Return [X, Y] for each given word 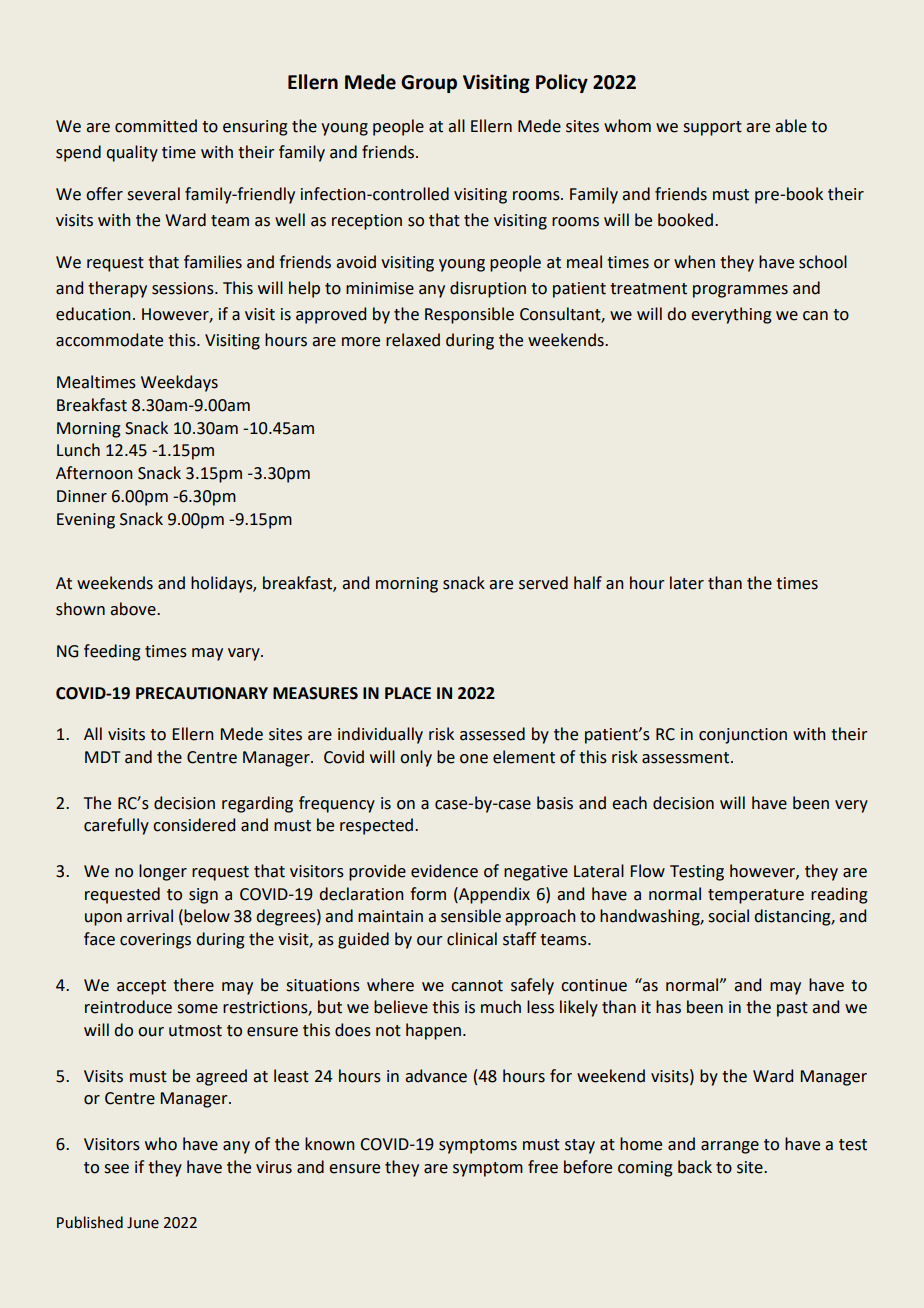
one [474, 759]
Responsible [469, 315]
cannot [477, 986]
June [143, 1223]
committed [156, 126]
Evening [86, 521]
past [792, 1009]
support [712, 128]
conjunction [743, 736]
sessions [184, 288]
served [543, 583]
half [588, 583]
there [193, 985]
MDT [102, 757]
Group [429, 84]
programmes [740, 291]
